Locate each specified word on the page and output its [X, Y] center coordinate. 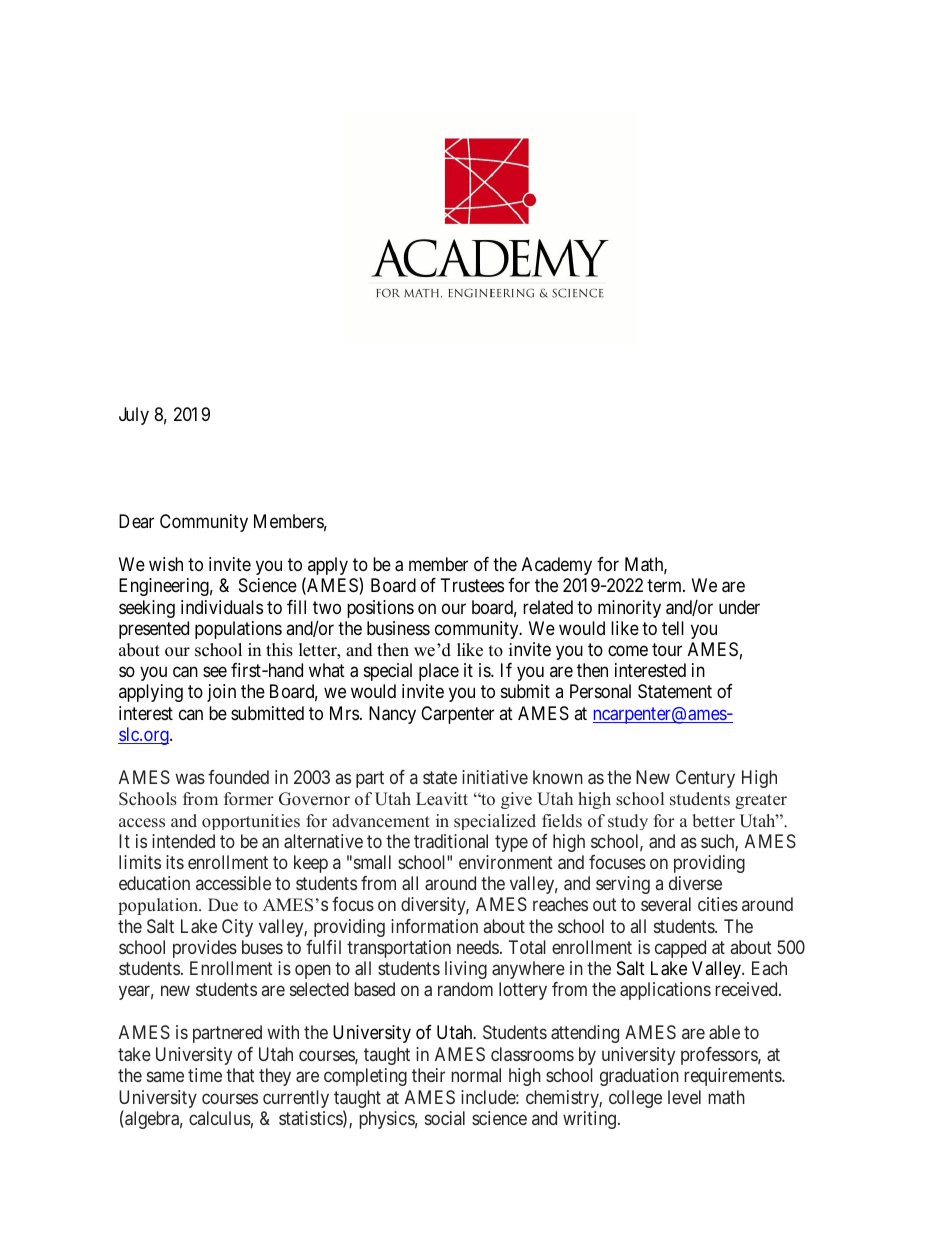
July [134, 416]
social [445, 1118]
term [666, 585]
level [684, 1097]
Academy [557, 566]
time [205, 1075]
